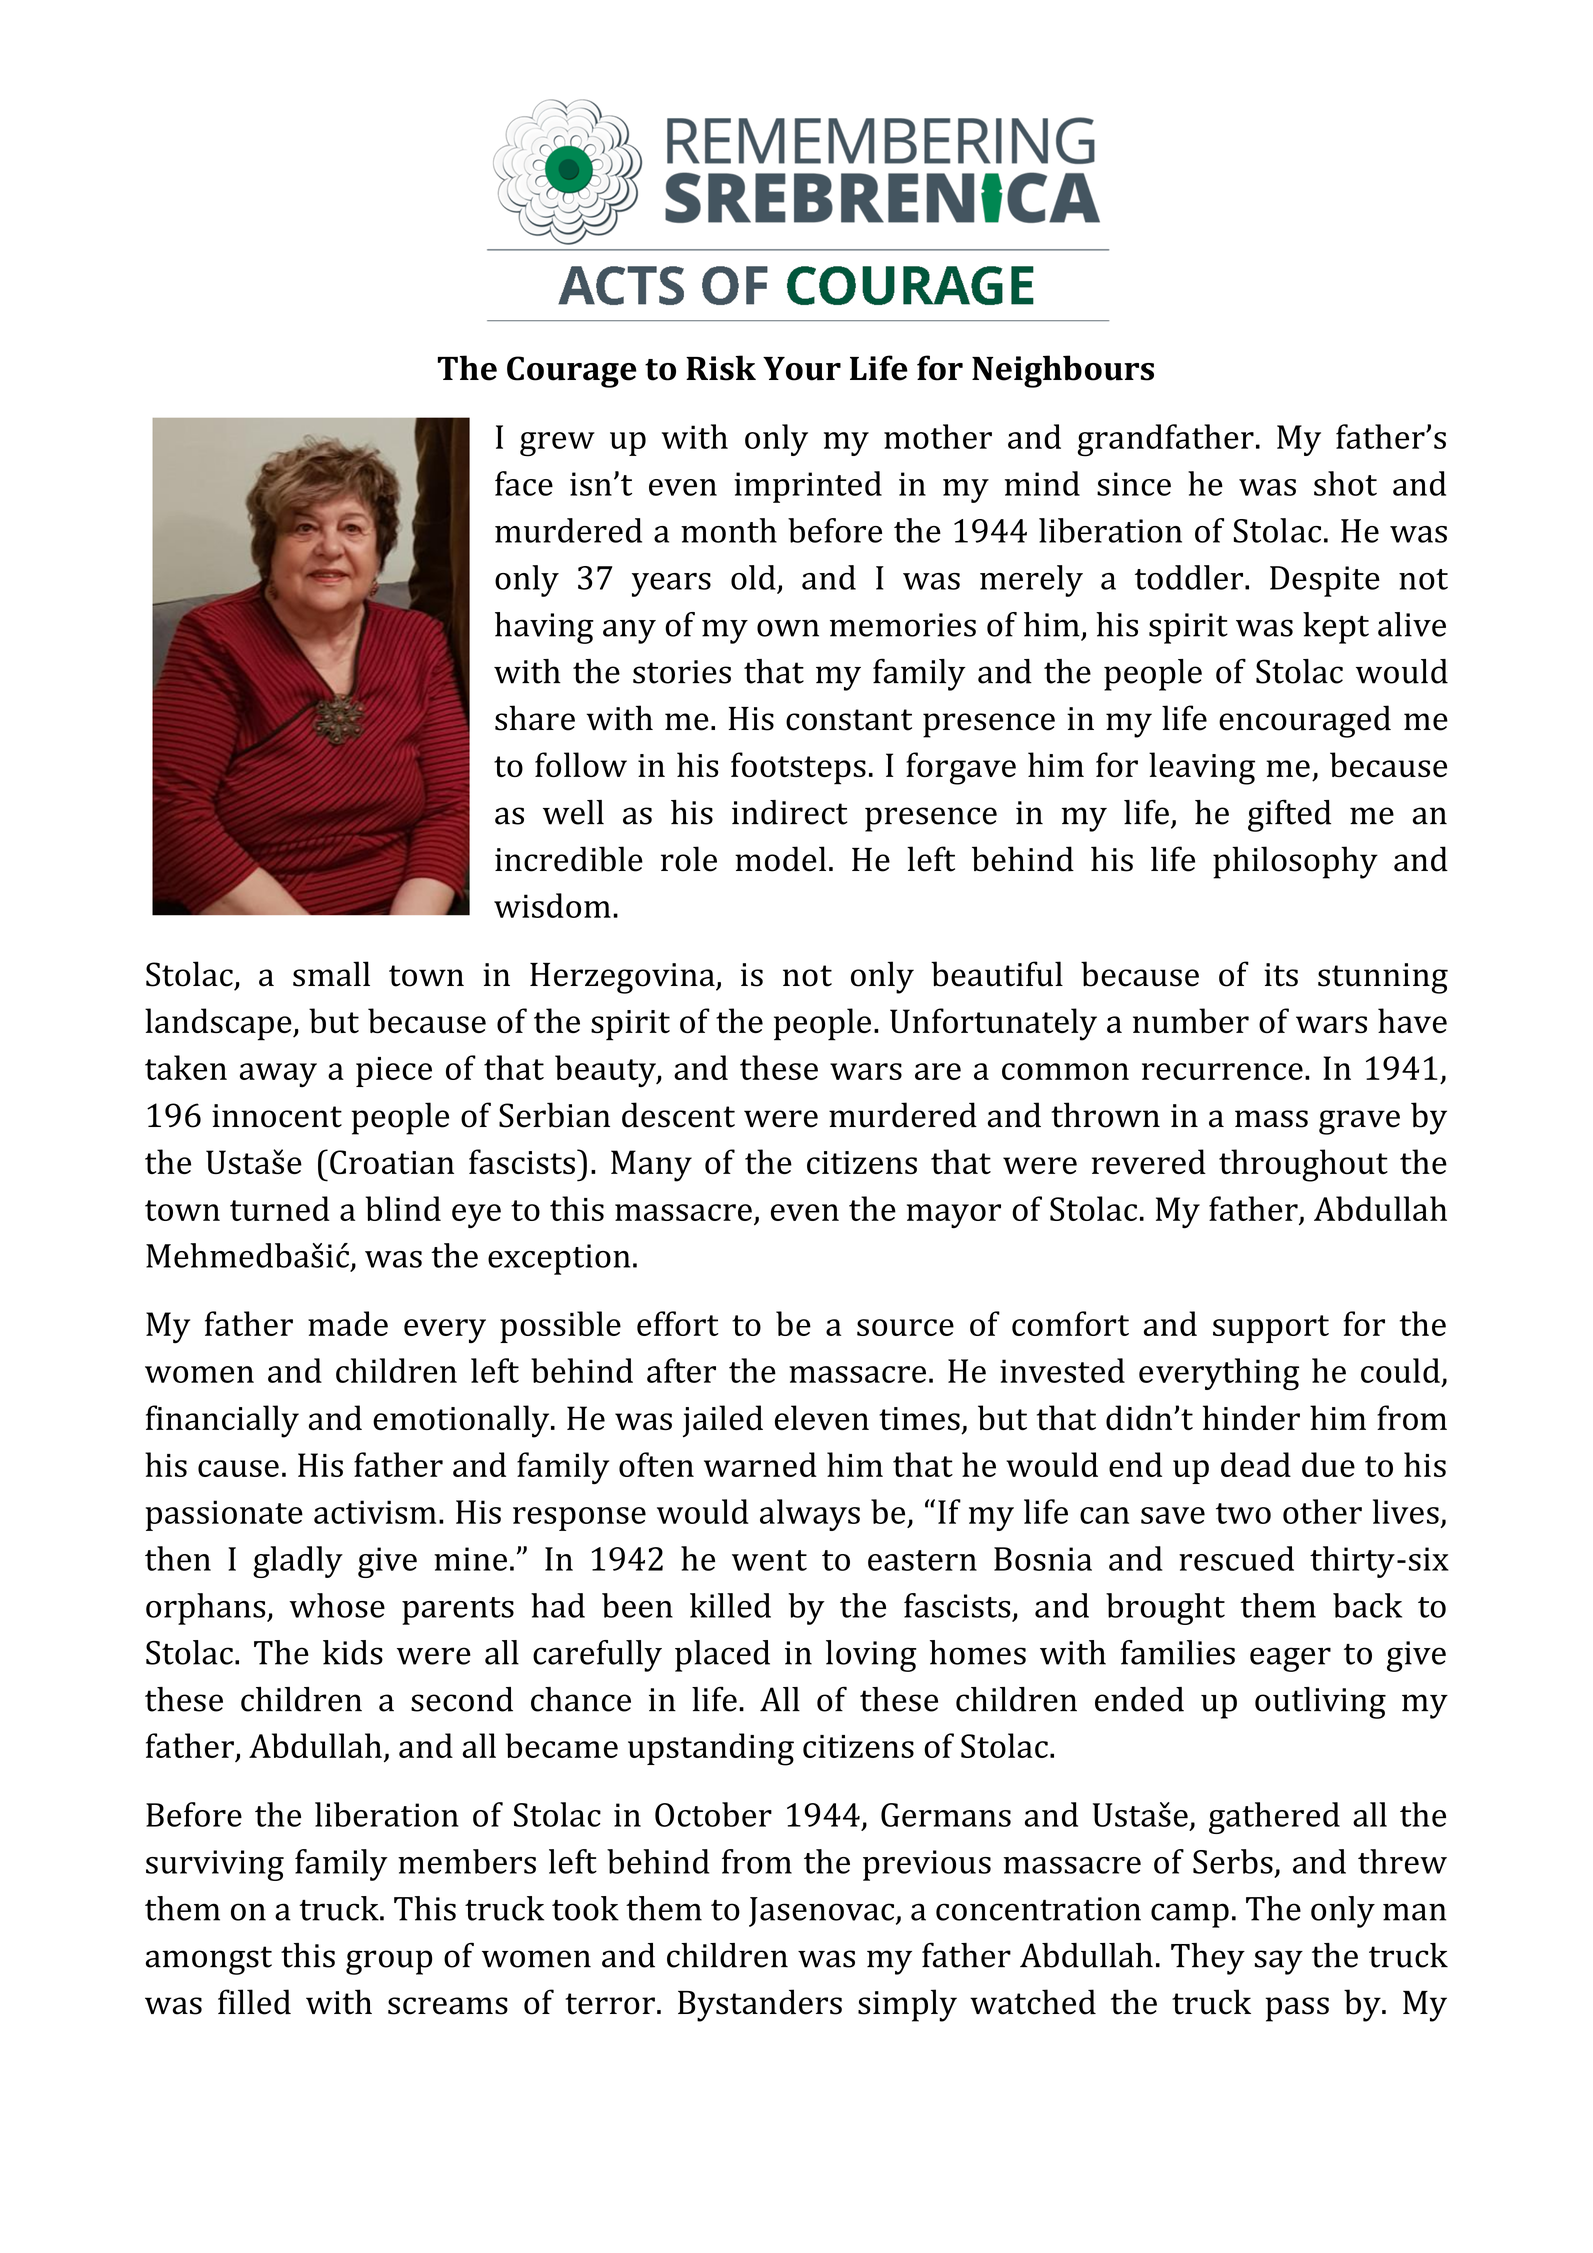  Describe the element at coordinates (524, 483) in the image. I see `face` at that location.
